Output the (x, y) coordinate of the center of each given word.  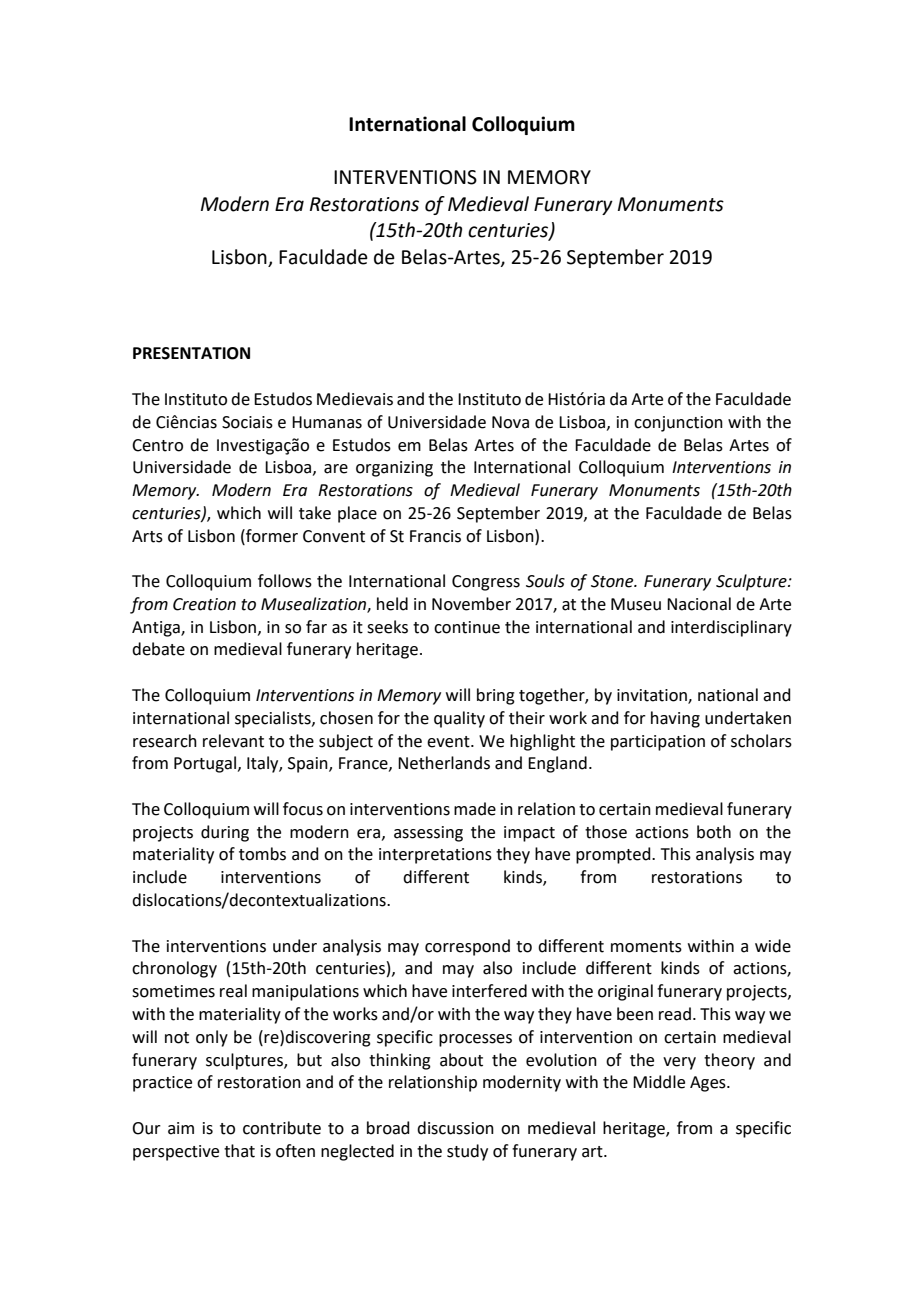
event (449, 742)
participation (658, 743)
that (239, 1151)
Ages (709, 1084)
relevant (233, 741)
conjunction (678, 424)
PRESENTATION (191, 353)
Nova (510, 422)
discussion (455, 1128)
